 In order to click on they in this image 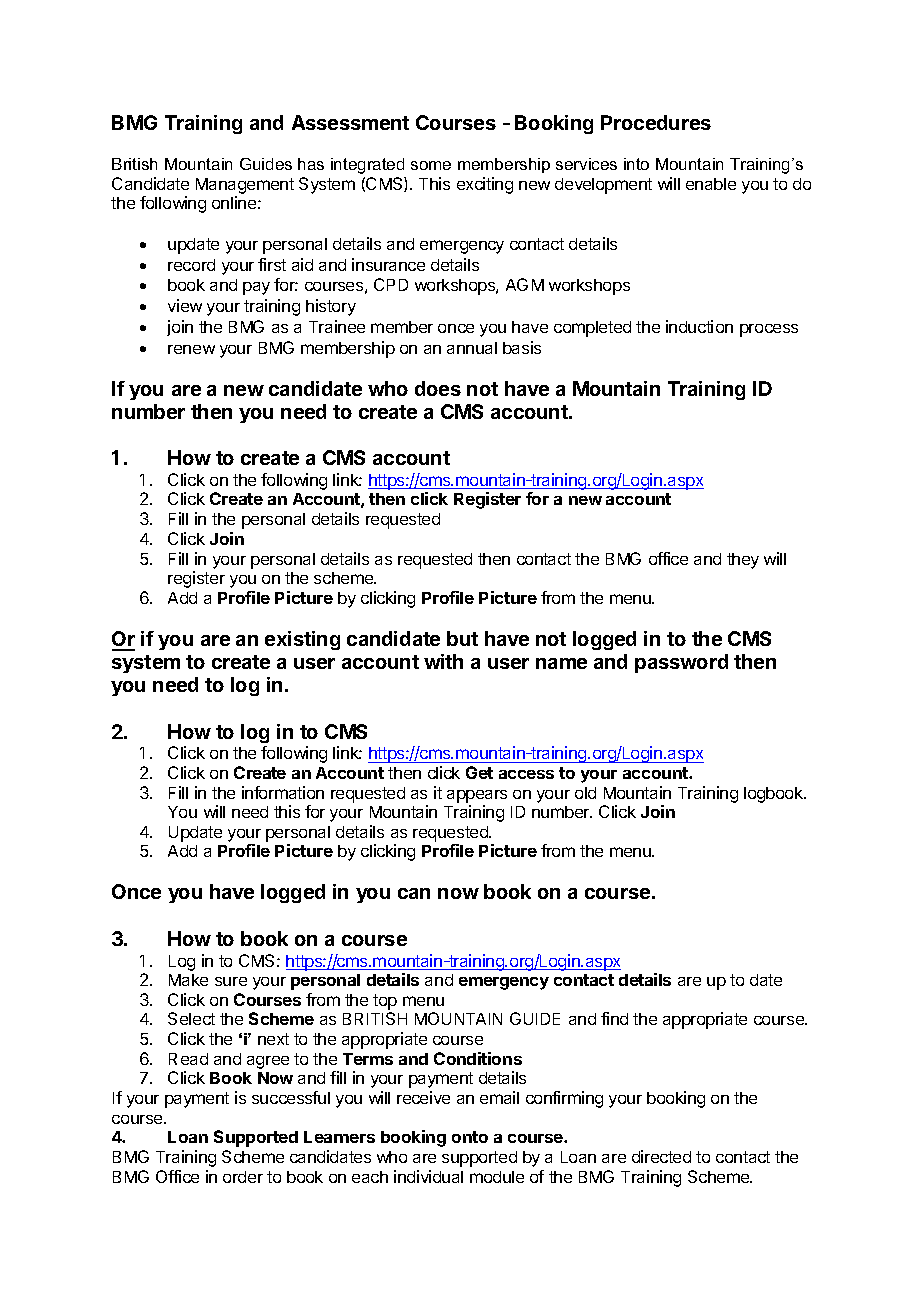, I will do `click(743, 561)`.
